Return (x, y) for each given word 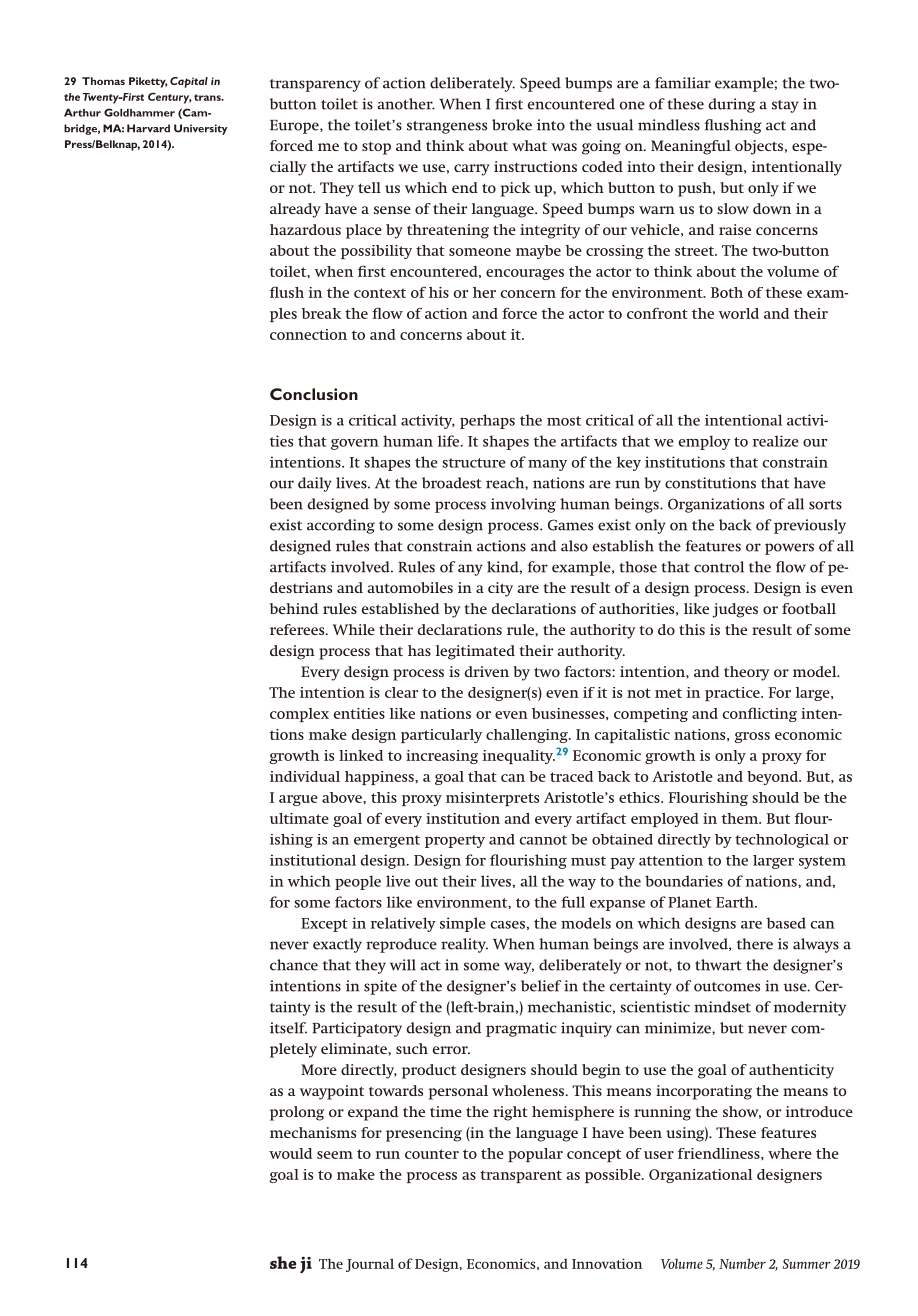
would (290, 1153)
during (732, 105)
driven (486, 671)
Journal (370, 1265)
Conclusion (314, 394)
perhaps (487, 421)
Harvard (148, 128)
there (755, 944)
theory (747, 673)
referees (298, 629)
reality (464, 945)
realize (775, 441)
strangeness (447, 127)
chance (294, 965)
